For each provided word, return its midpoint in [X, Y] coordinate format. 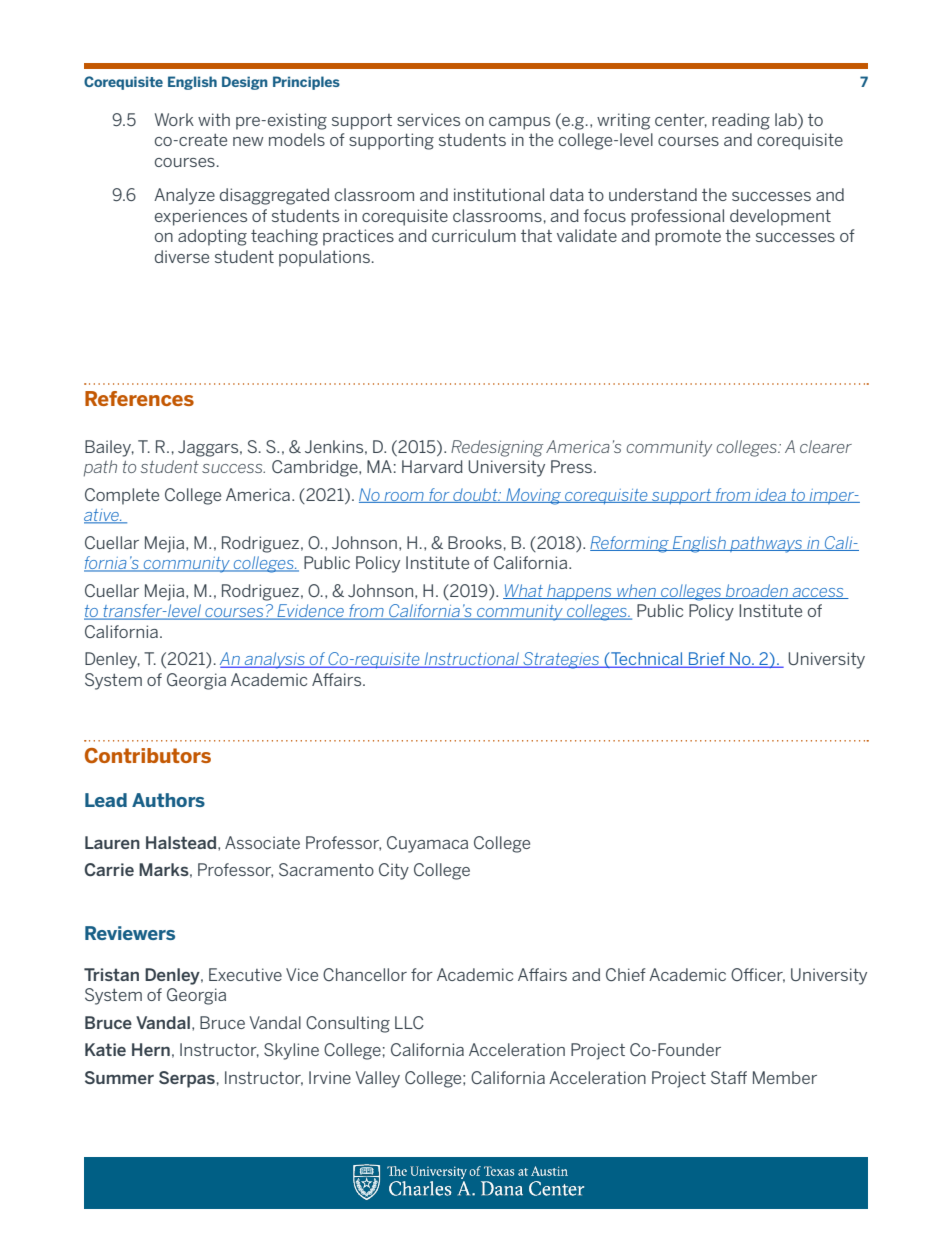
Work [174, 119]
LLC [409, 1022]
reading [741, 121]
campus [519, 123]
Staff [729, 1077]
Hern [151, 1049]
